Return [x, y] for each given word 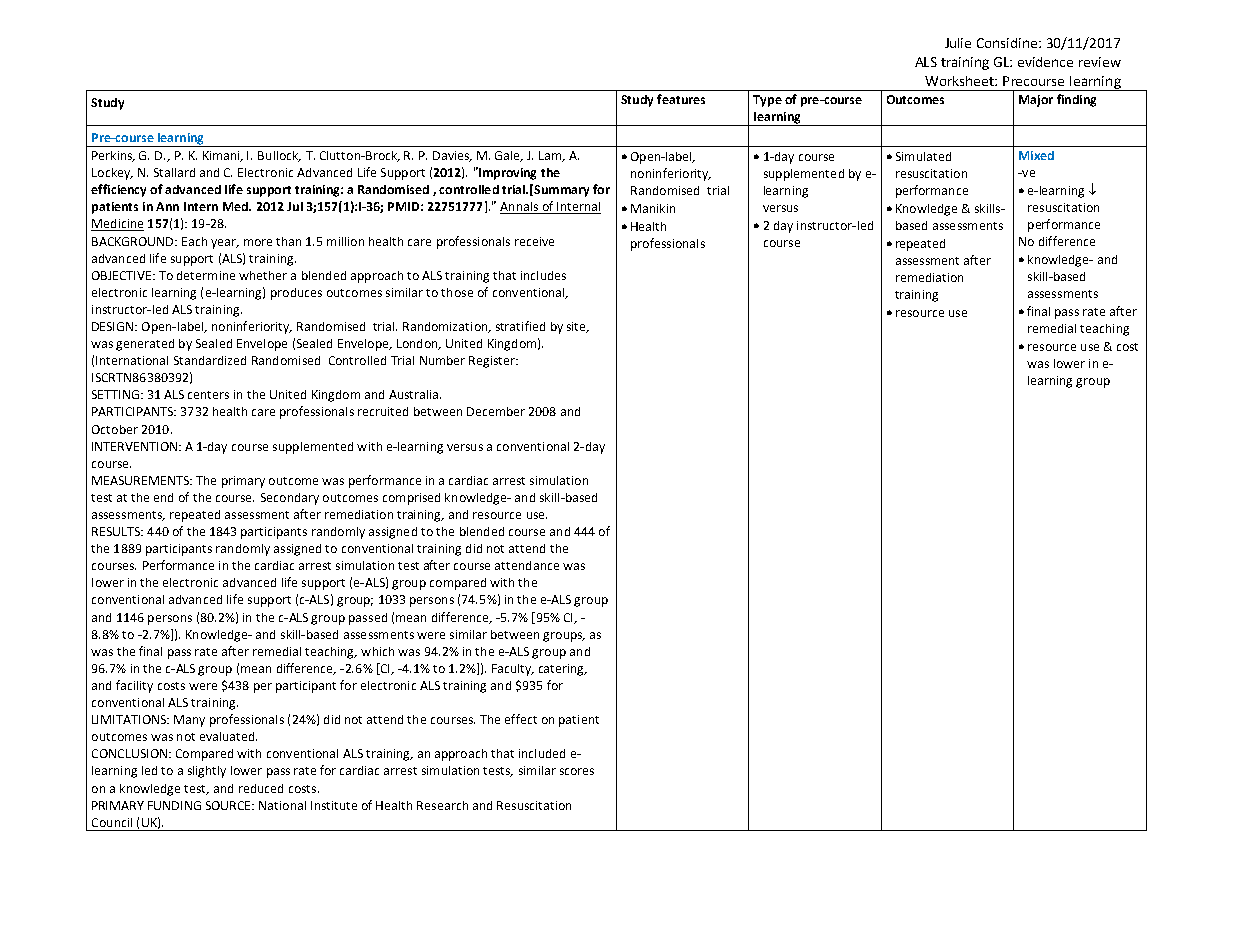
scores [577, 771]
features [681, 99]
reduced [261, 788]
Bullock [279, 156]
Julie [958, 43]
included [542, 753]
